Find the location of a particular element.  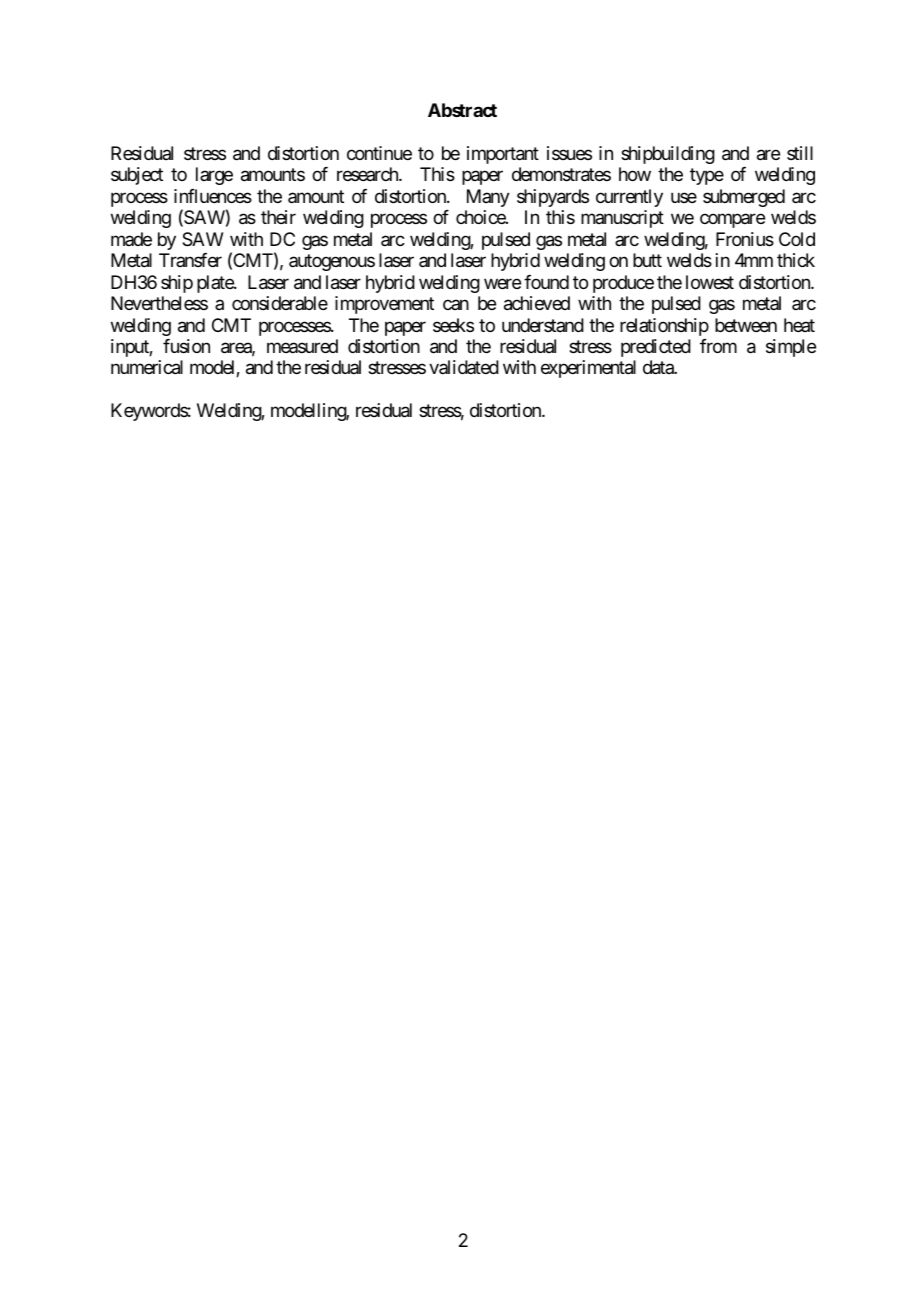

research is located at coordinates (368, 174).
